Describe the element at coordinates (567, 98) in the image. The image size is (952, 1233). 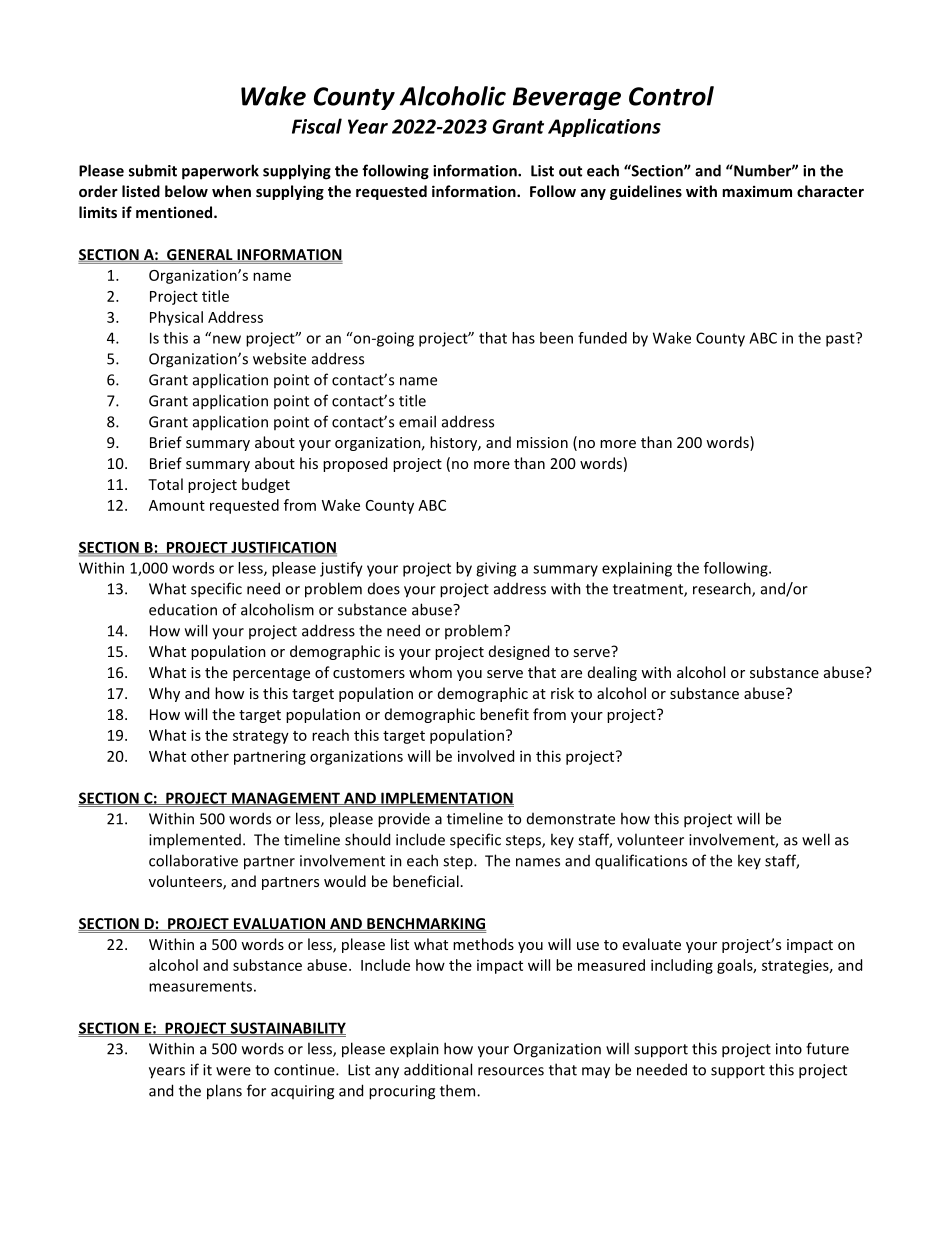
I see `Beverage` at that location.
